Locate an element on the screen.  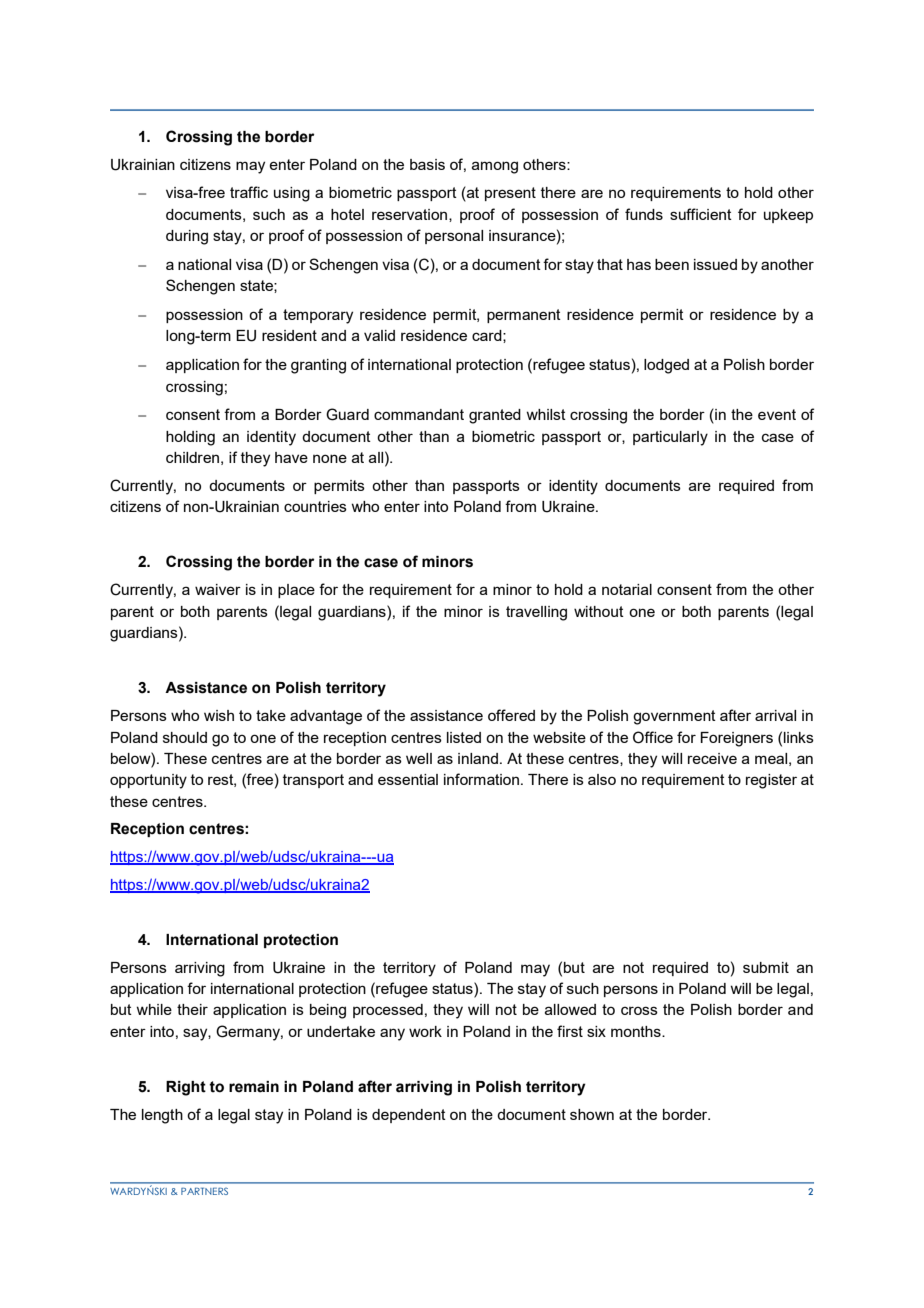
dependent is located at coordinates (409, 1116).
